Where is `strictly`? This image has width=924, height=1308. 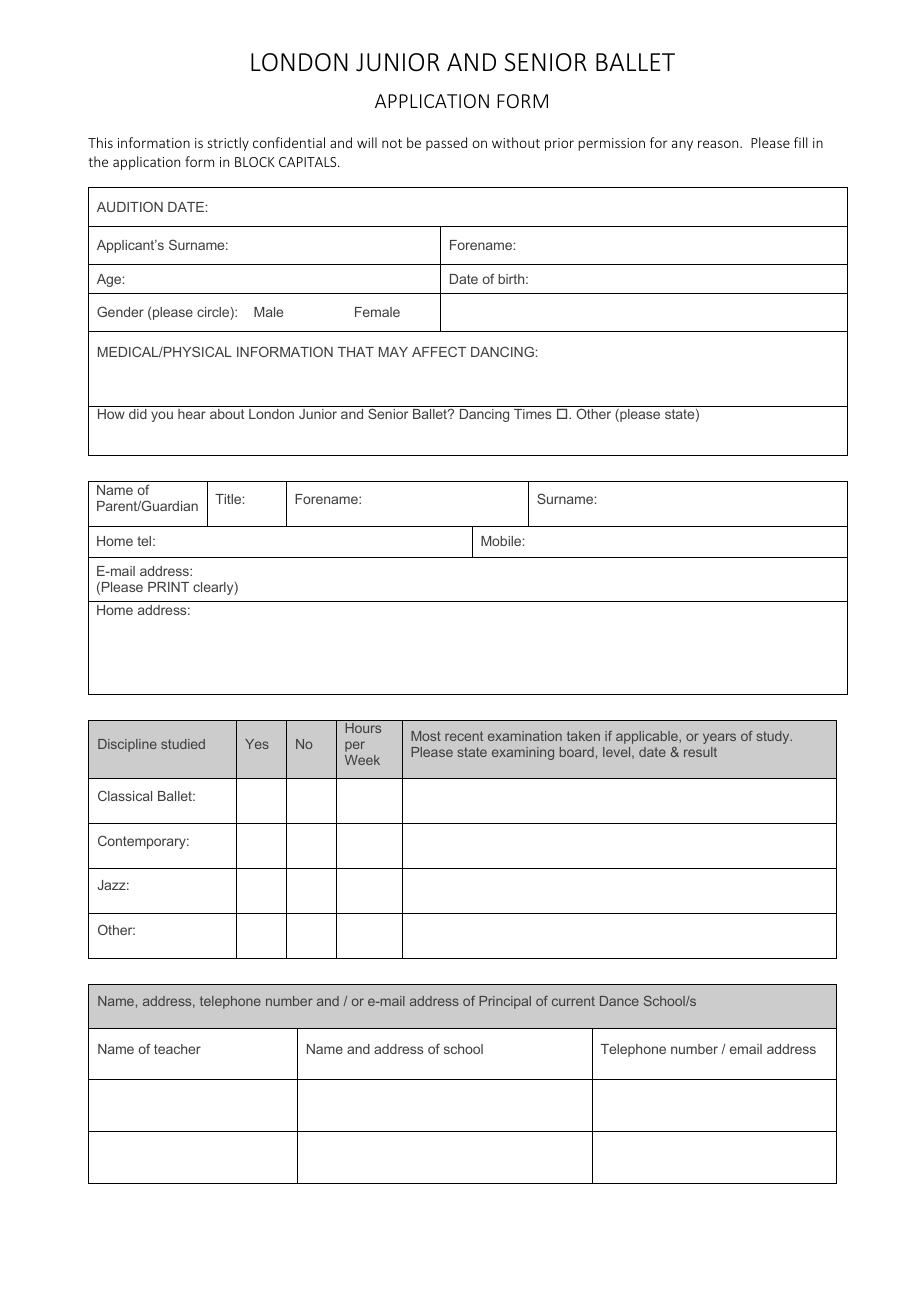
strictly is located at coordinates (228, 144).
